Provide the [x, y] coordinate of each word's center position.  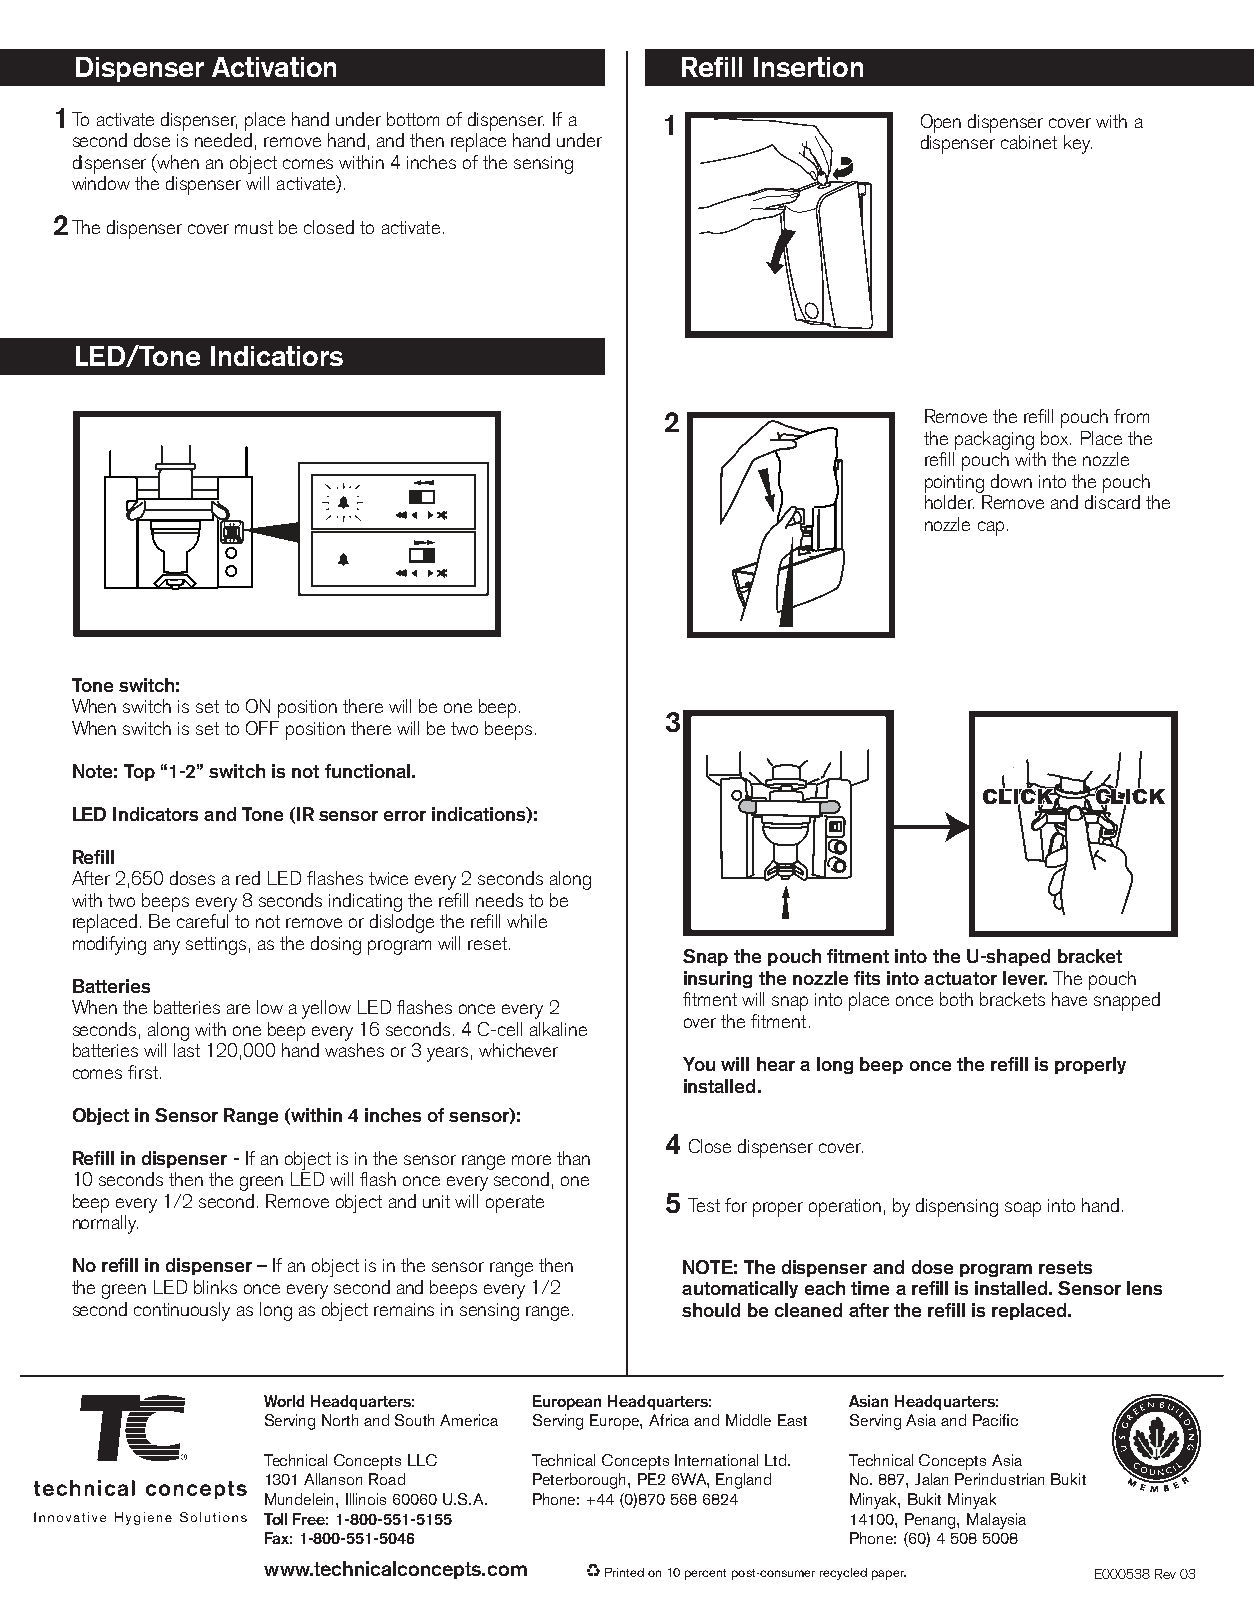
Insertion [808, 67]
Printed [624, 1572]
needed [223, 140]
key [1078, 144]
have [1069, 999]
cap [991, 528]
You [699, 1064]
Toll [275, 1519]
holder [949, 502]
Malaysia [996, 1521]
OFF [262, 728]
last [187, 1050]
